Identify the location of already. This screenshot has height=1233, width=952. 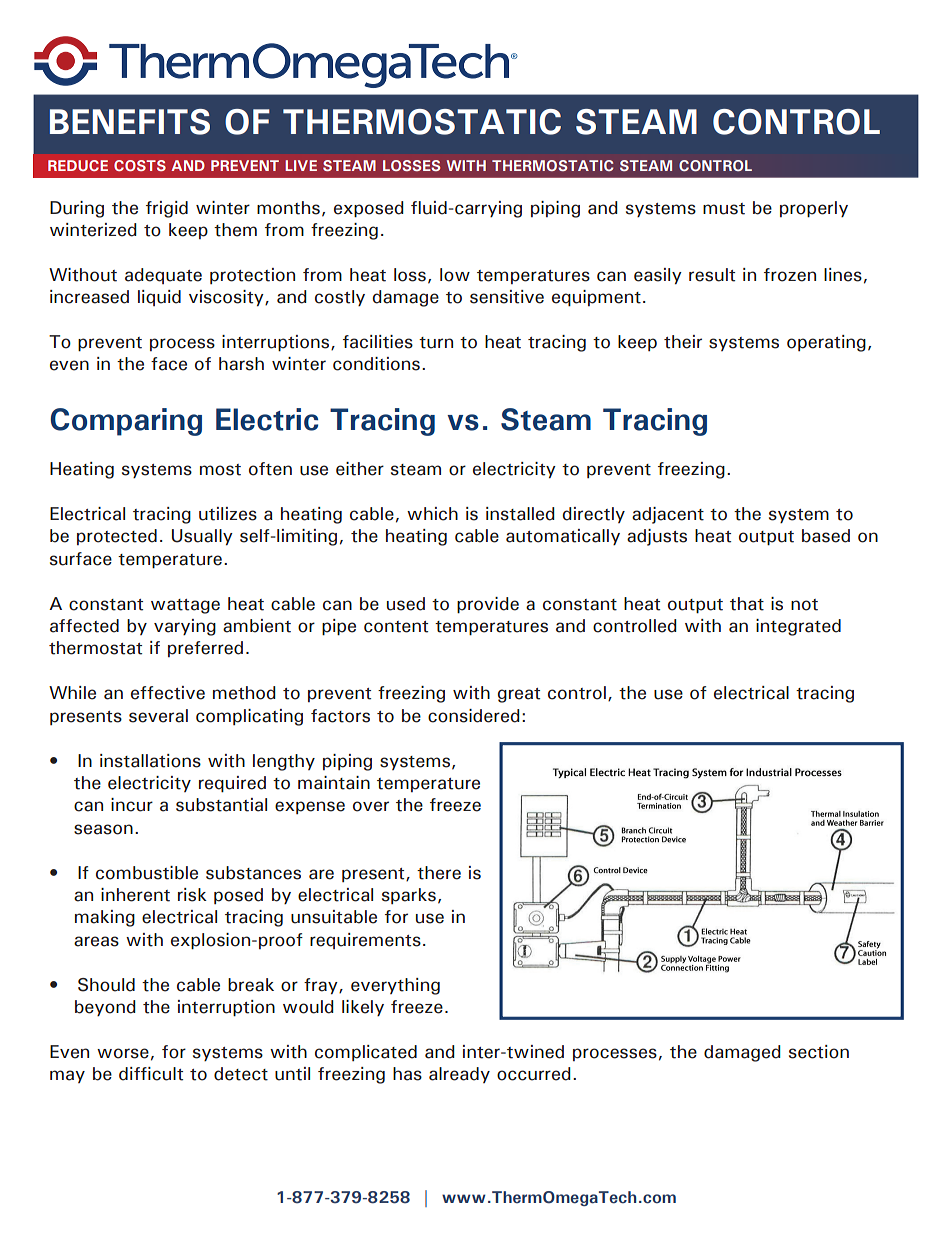
(459, 1075).
